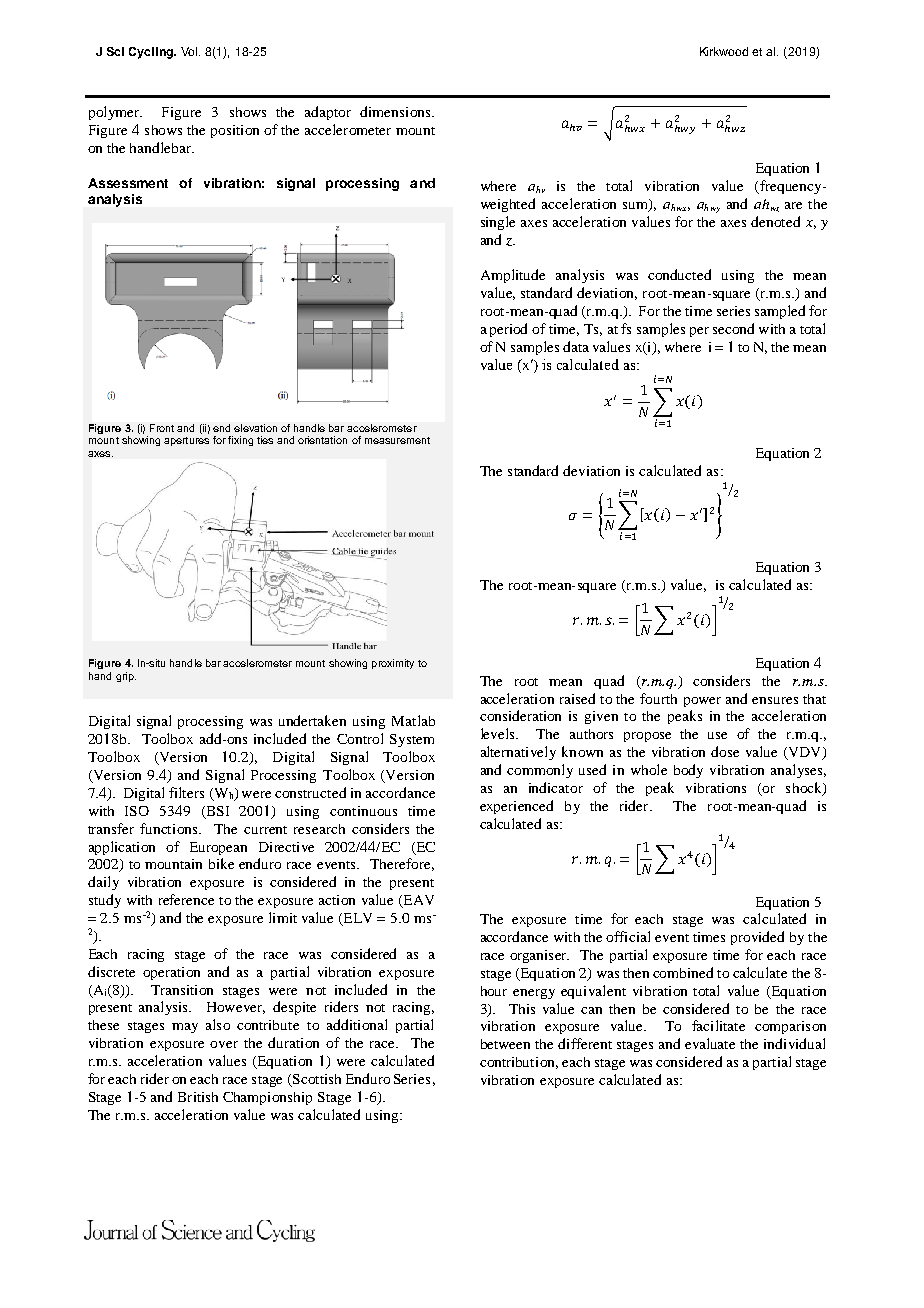 This image has width=924, height=1308. What do you see at coordinates (393, 664) in the image?
I see `proximity` at bounding box center [393, 664].
